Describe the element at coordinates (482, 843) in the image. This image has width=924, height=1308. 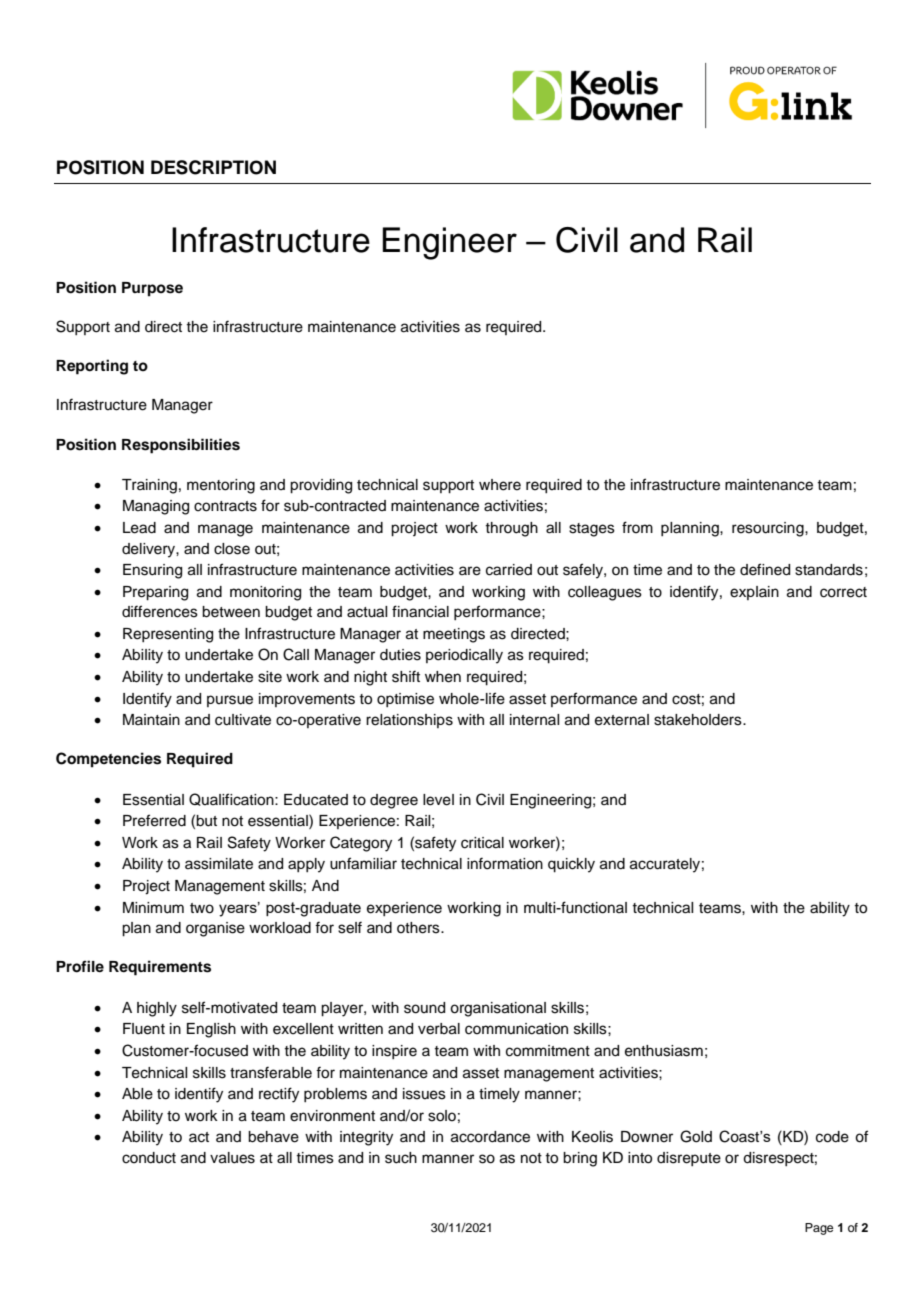
I see `critical` at that location.
